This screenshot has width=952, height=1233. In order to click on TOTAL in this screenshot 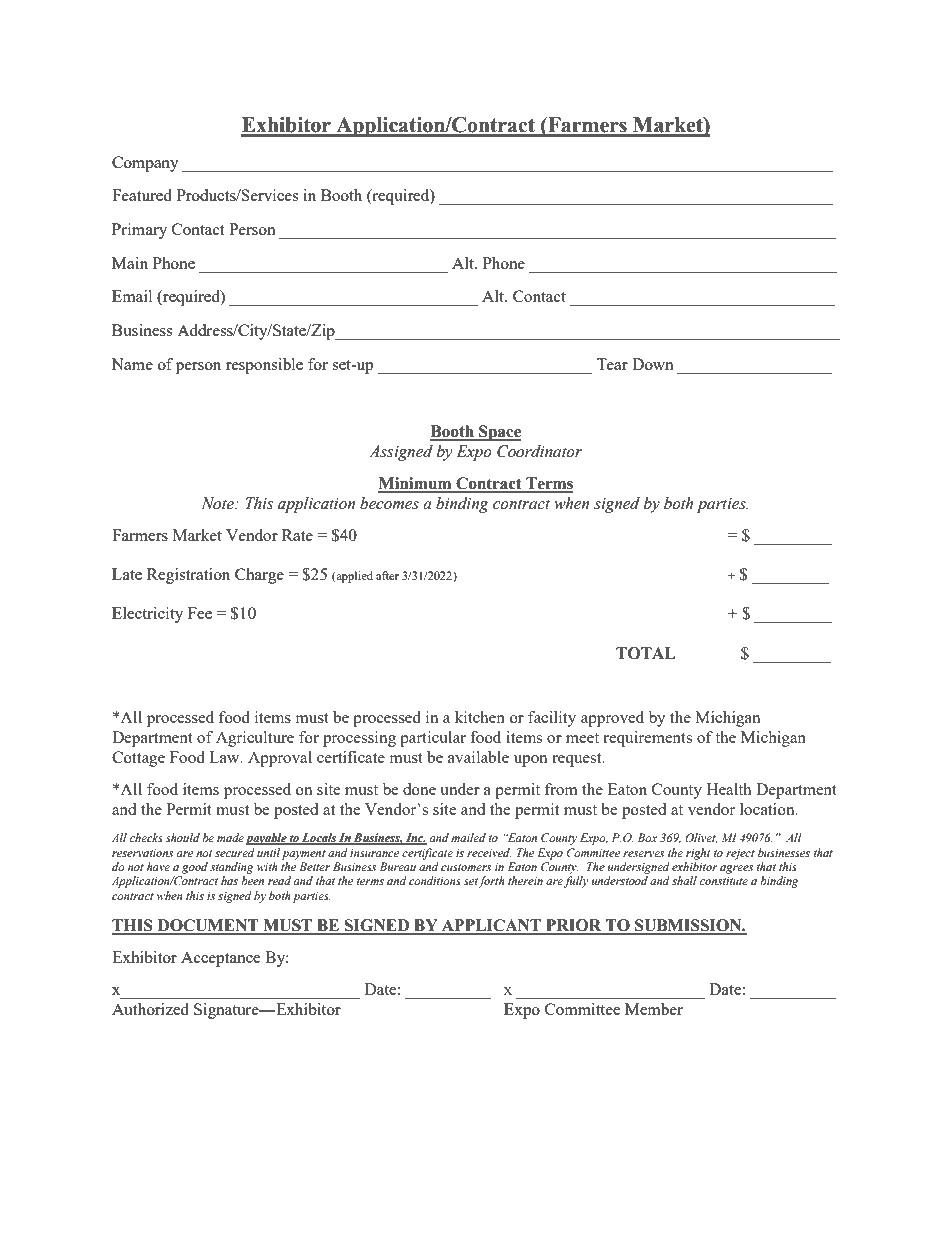, I will do `click(646, 653)`.
